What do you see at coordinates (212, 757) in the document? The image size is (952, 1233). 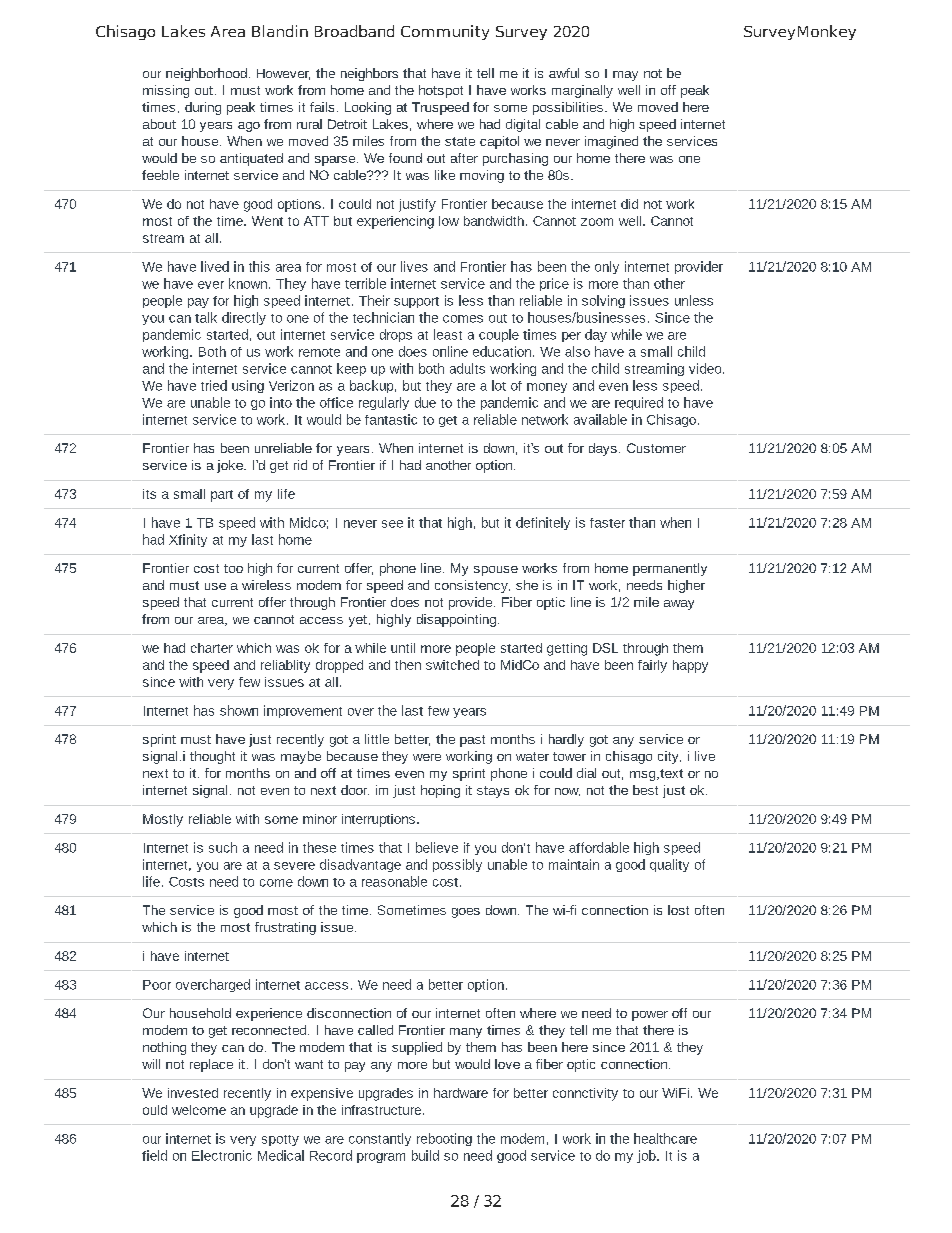 I see `thought` at bounding box center [212, 757].
